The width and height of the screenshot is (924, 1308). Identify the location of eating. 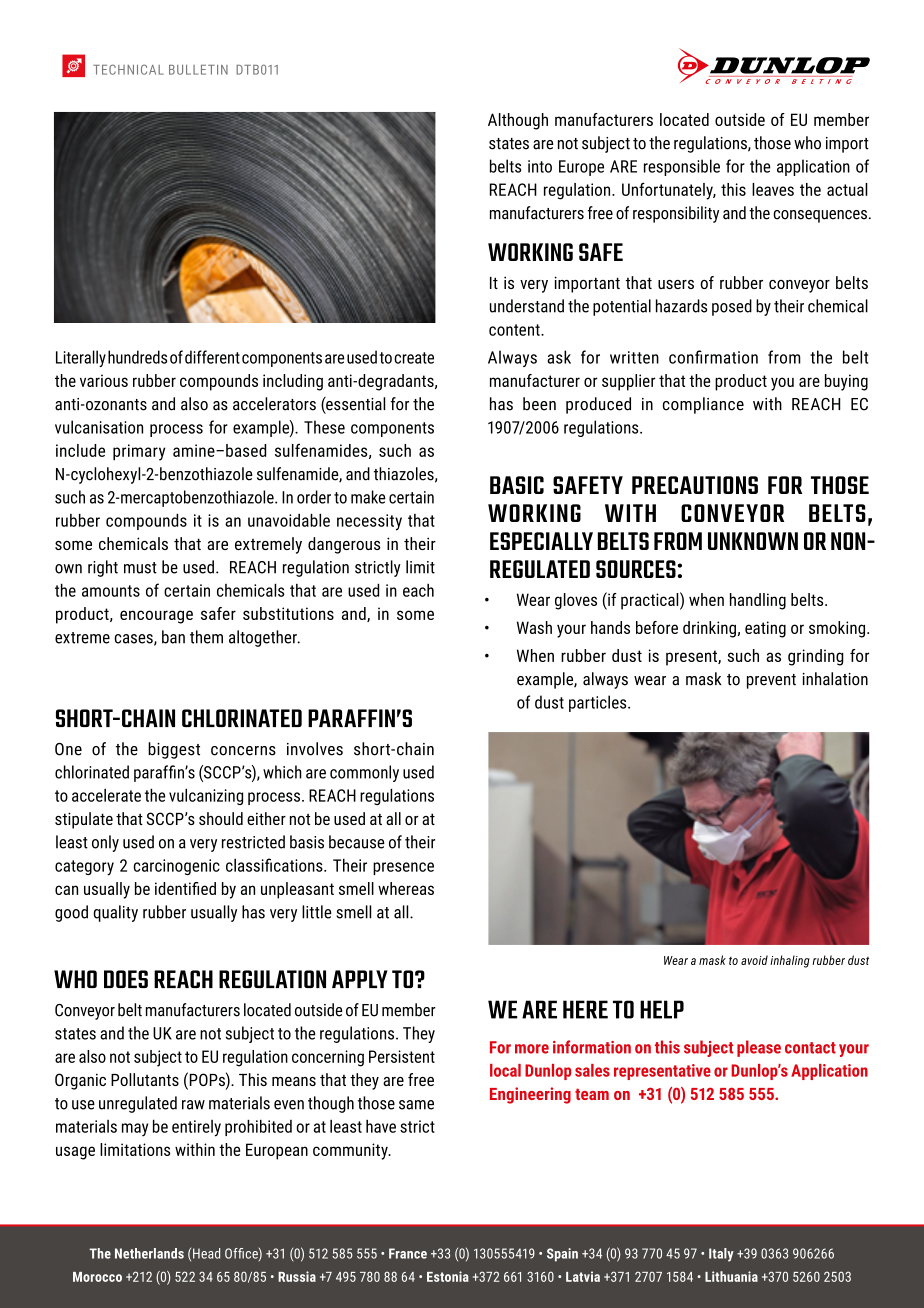
(765, 629).
